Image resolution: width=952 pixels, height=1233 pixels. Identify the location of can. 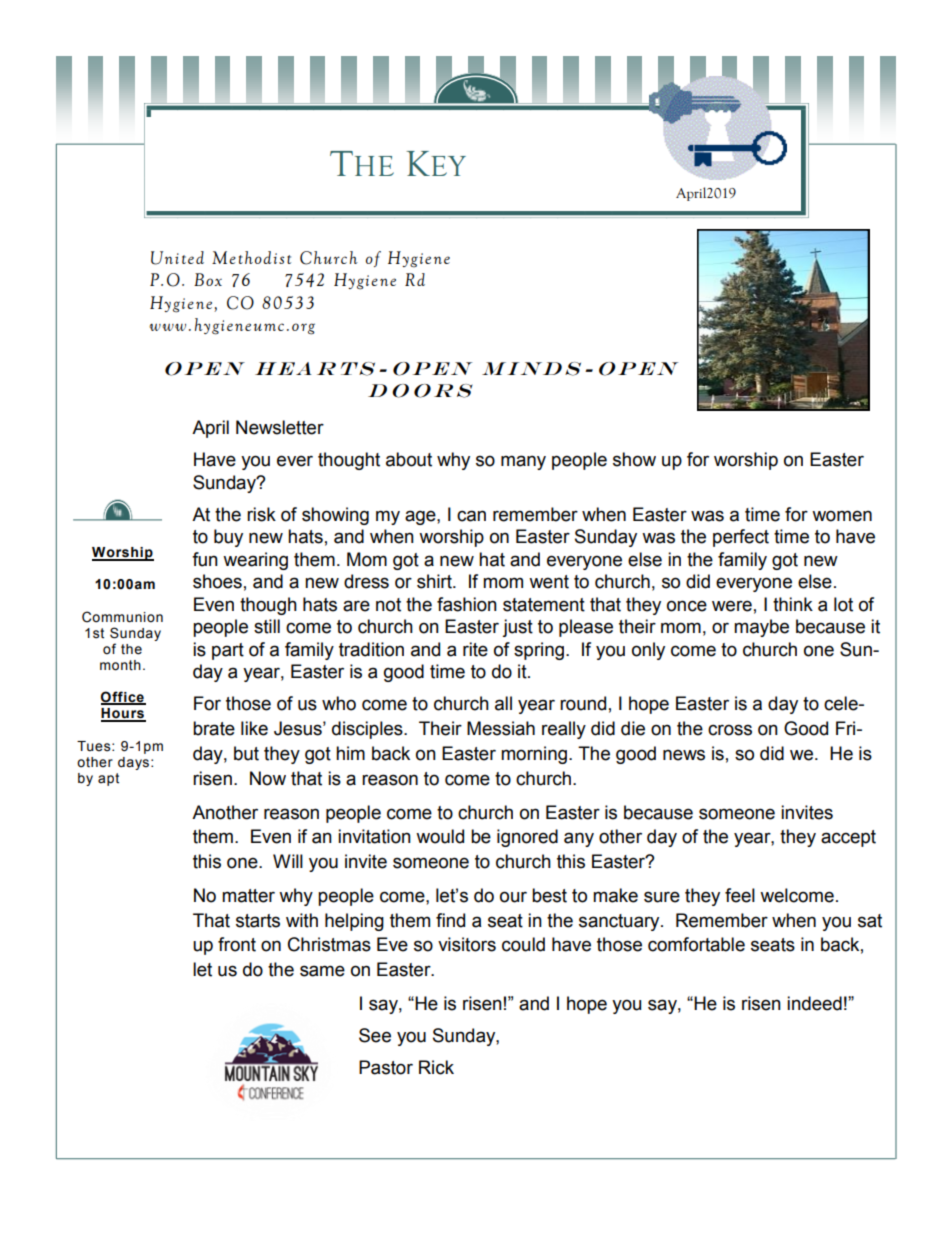
(471, 516).
